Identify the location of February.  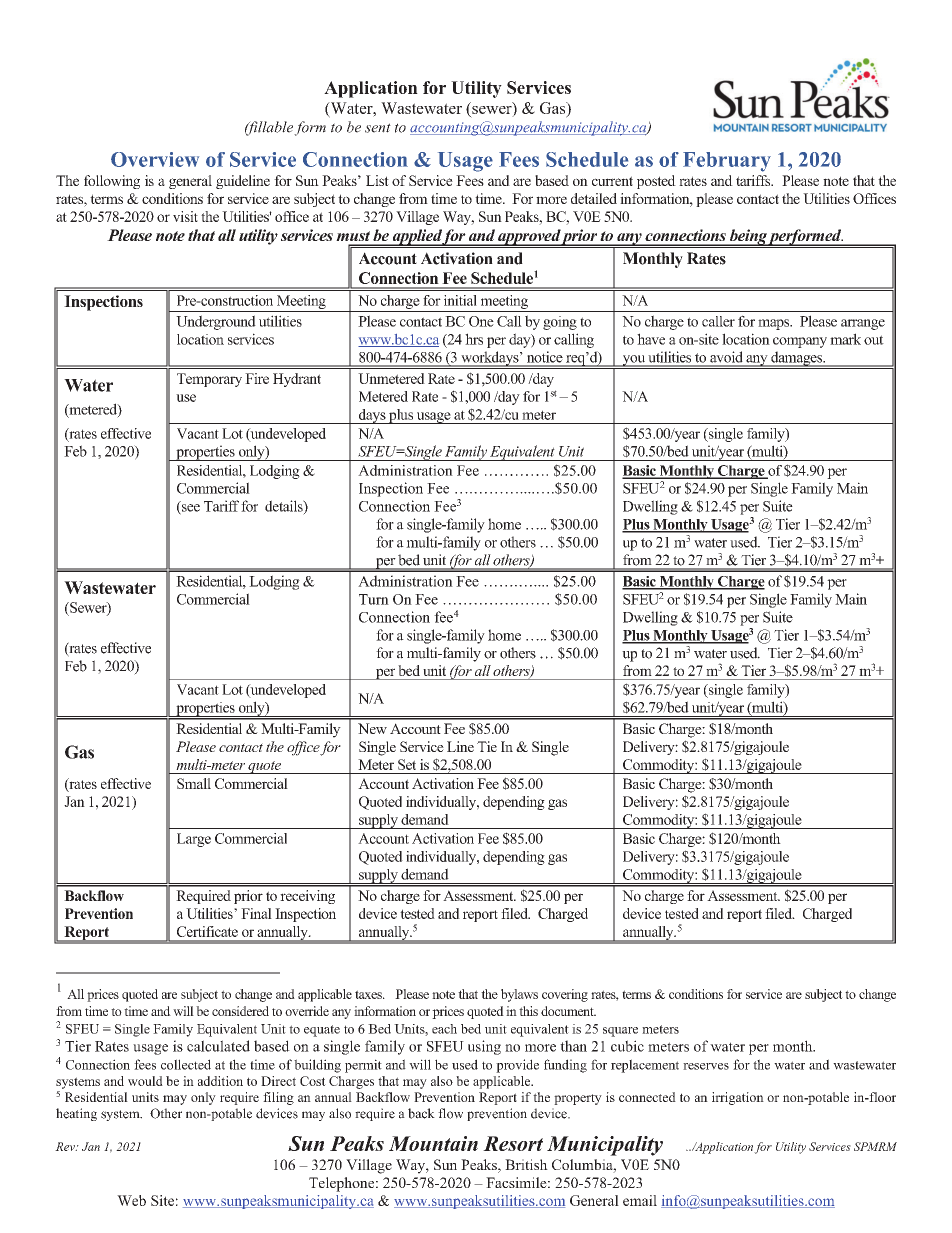
(727, 162).
